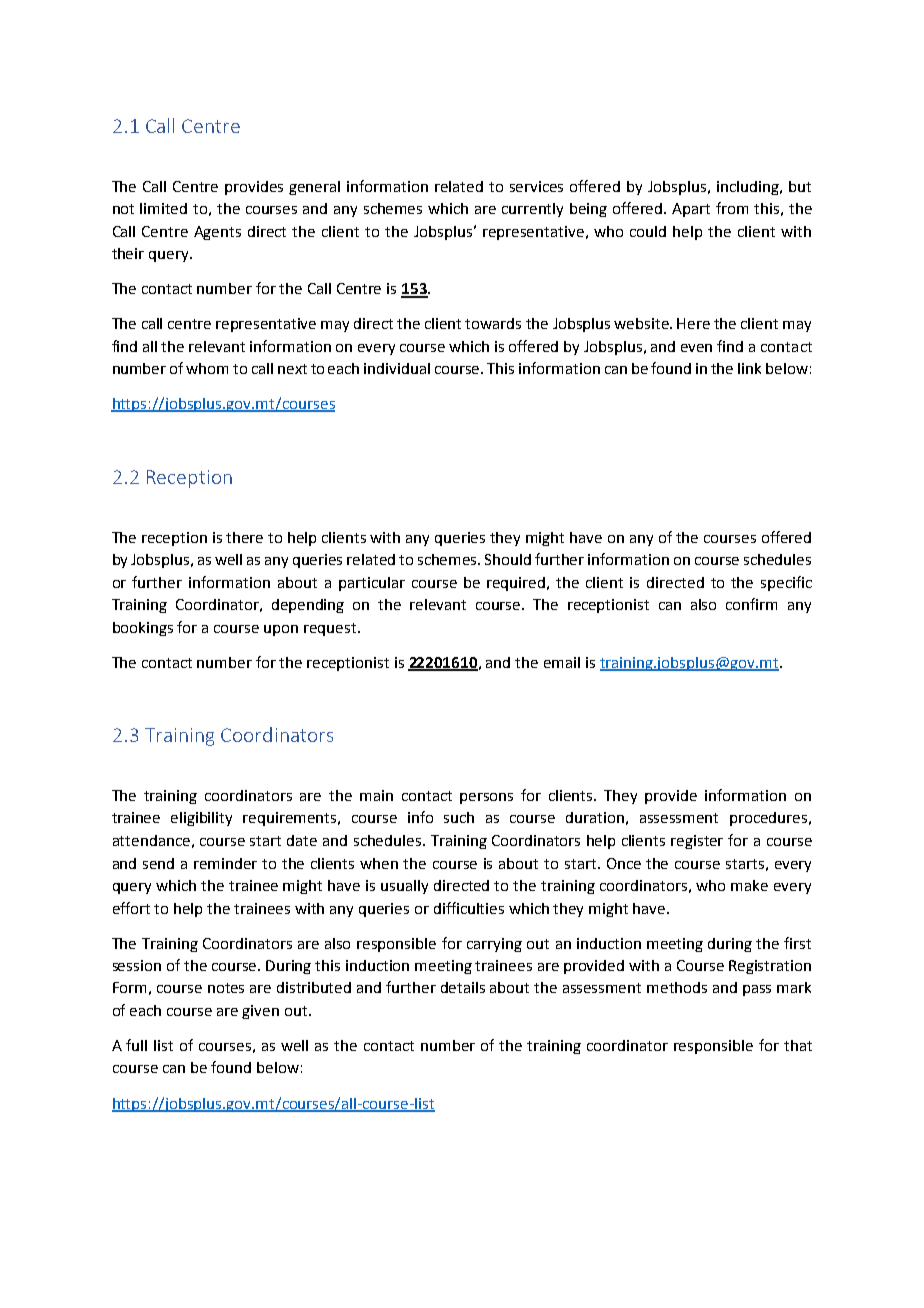  Describe the element at coordinates (770, 819) in the screenshot. I see `procedures` at that location.
